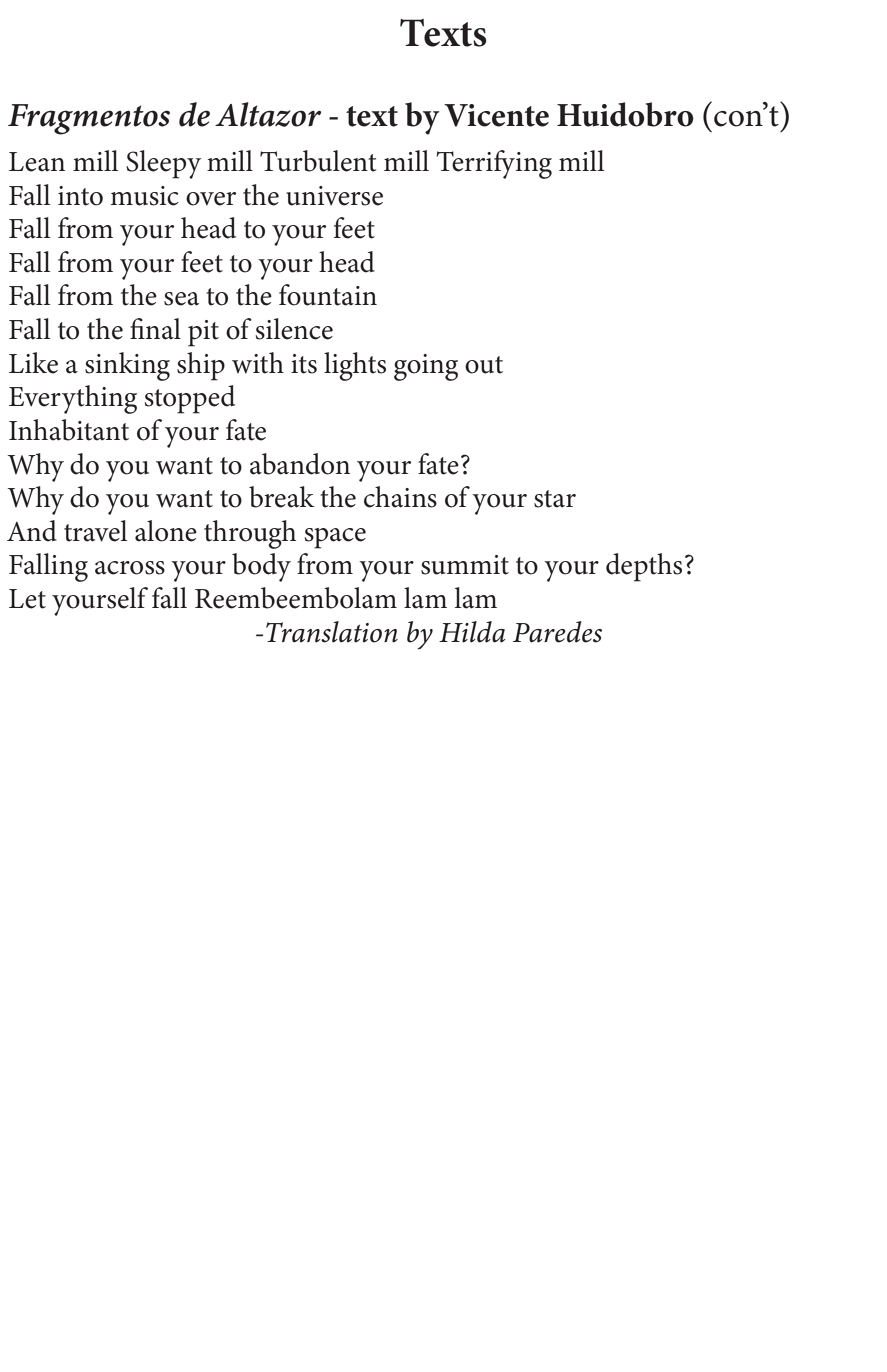  Describe the element at coordinates (181, 299) in the document. I see `sea` at that location.
